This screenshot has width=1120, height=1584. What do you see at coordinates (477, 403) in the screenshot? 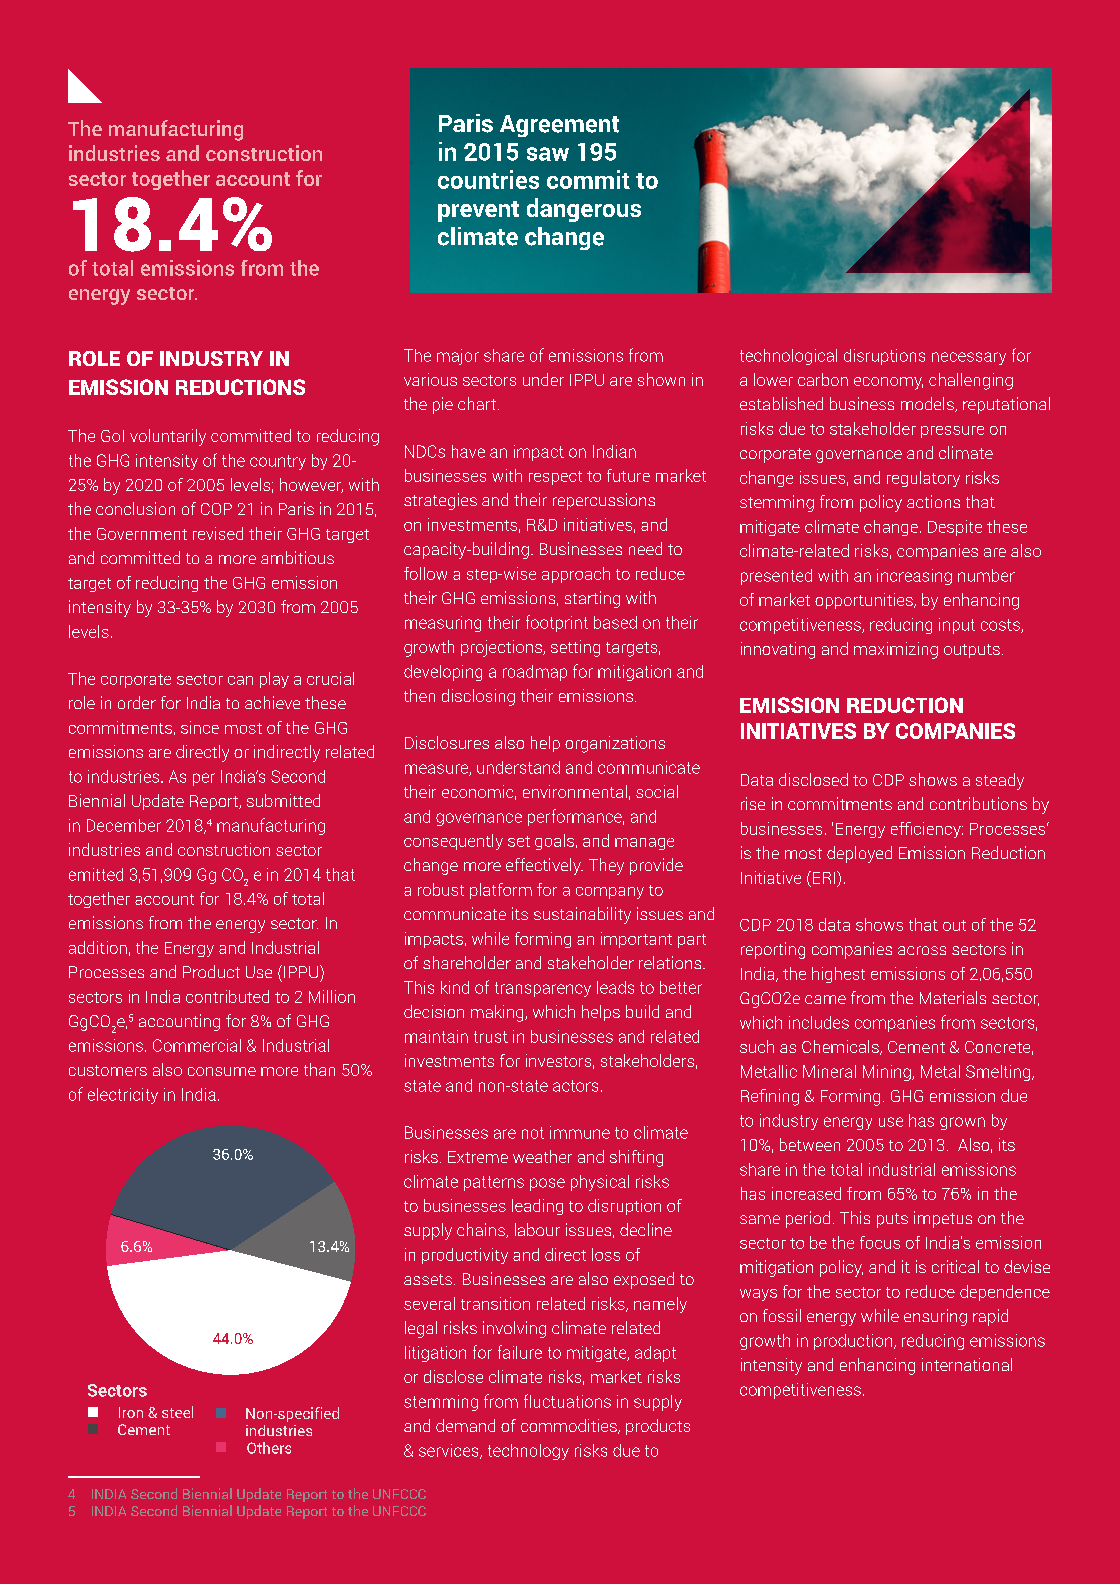
I see `chart` at bounding box center [477, 403].
